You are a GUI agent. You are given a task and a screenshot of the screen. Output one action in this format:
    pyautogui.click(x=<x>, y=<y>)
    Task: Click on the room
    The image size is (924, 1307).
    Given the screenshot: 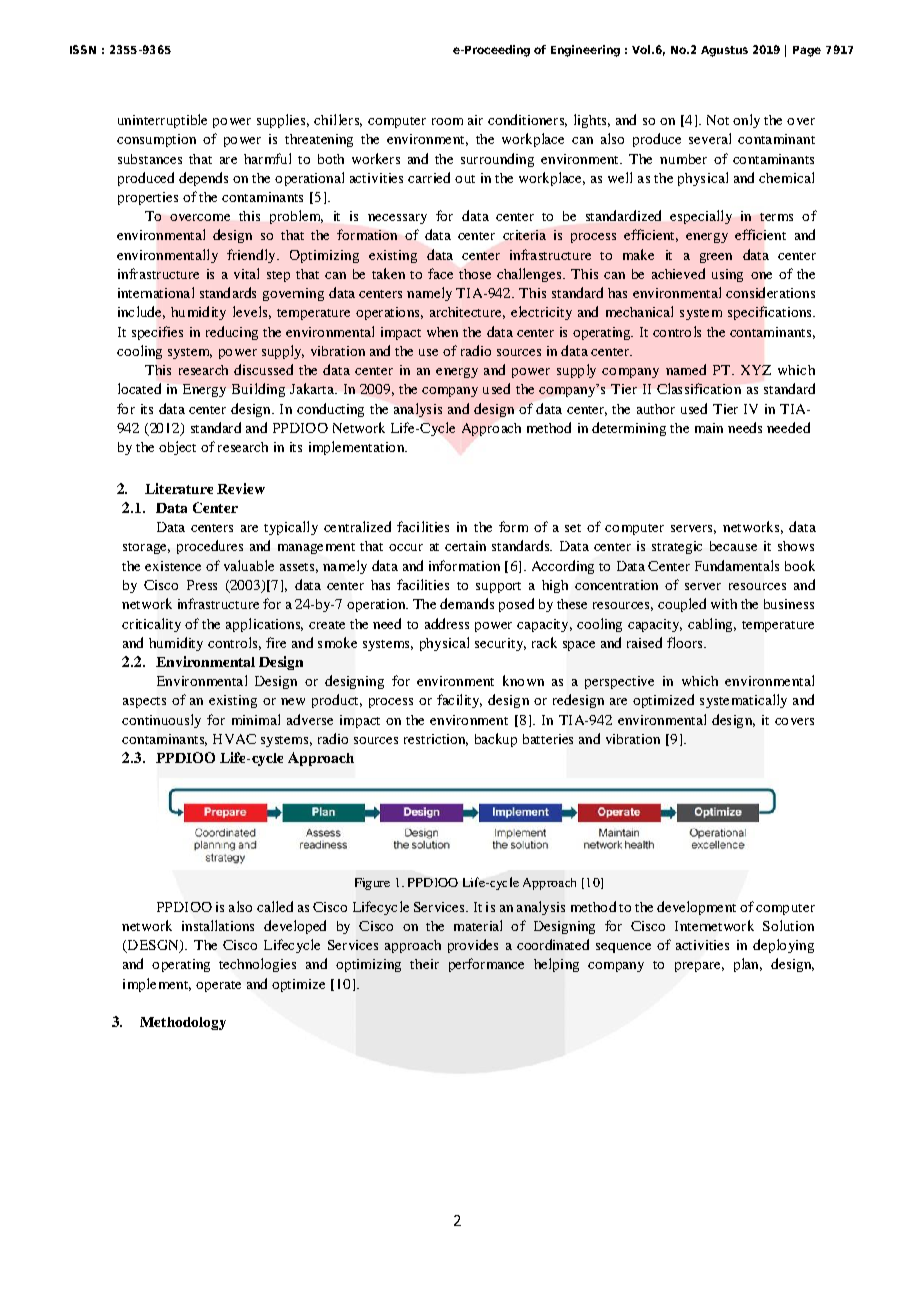 What is the action you would take?
    pyautogui.click(x=447, y=121)
